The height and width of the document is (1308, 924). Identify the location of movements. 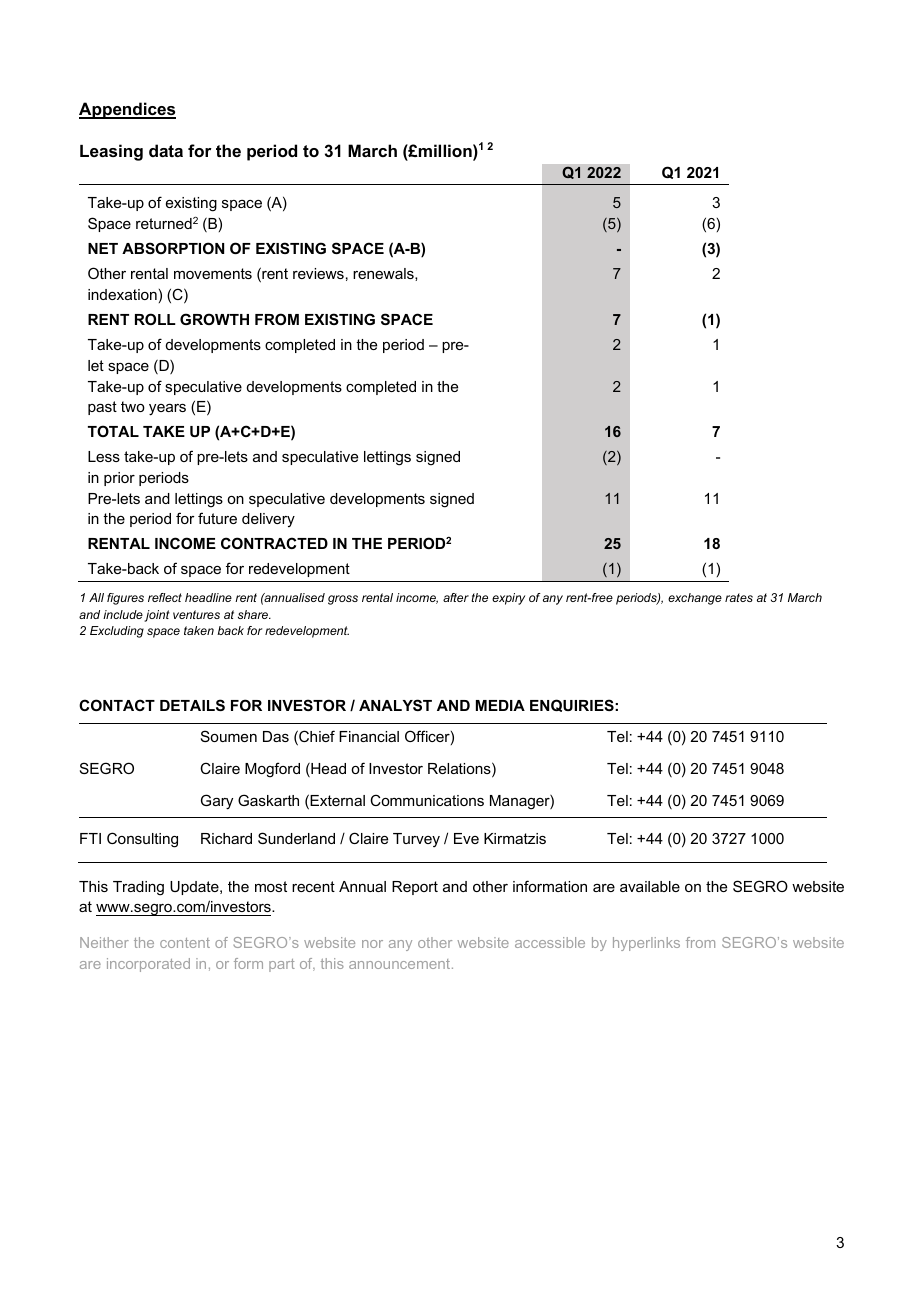
(213, 273).
